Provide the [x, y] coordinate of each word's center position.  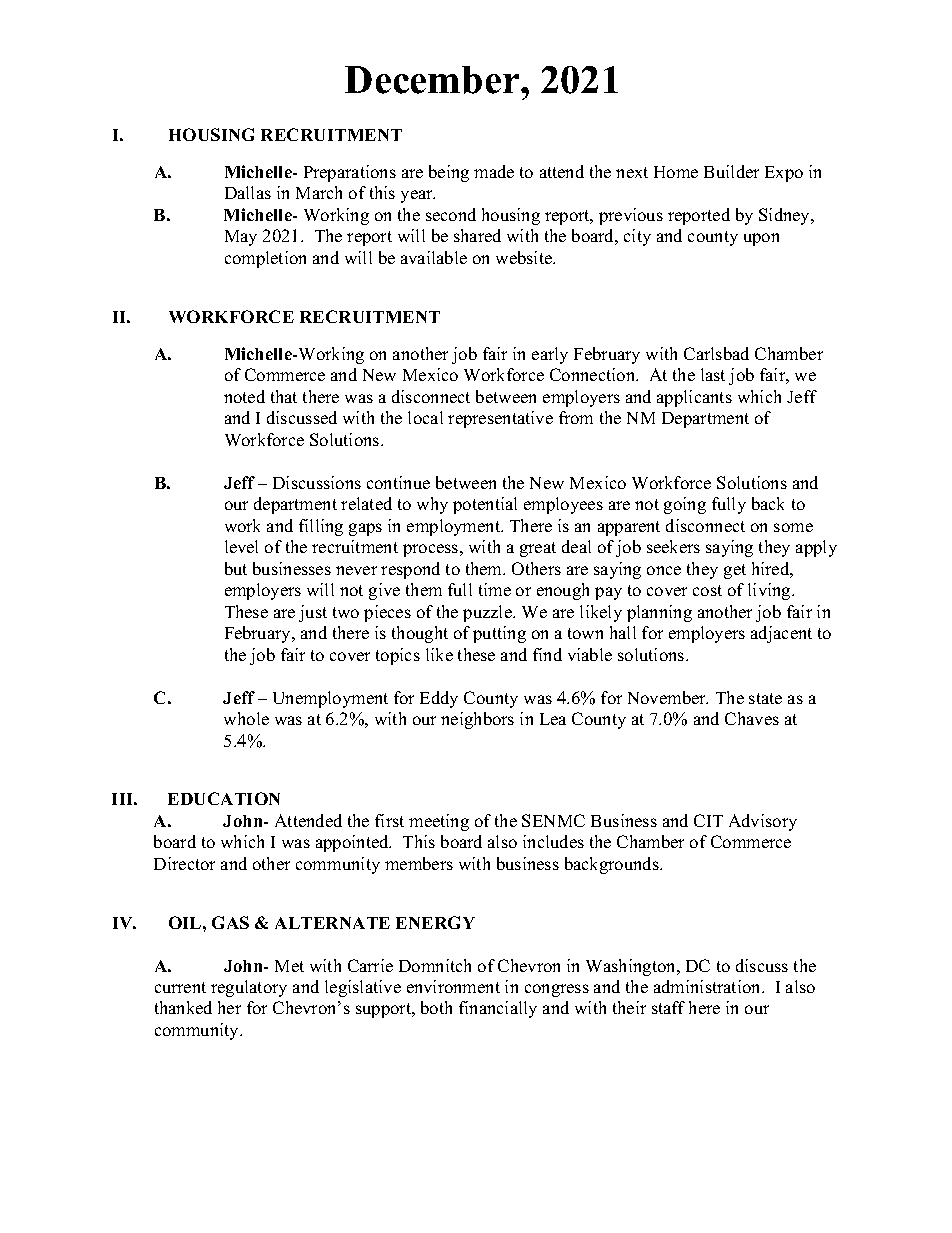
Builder [731, 171]
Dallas [248, 192]
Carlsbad [716, 353]
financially [498, 1009]
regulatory [249, 988]
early [550, 355]
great [538, 549]
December [433, 80]
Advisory [763, 822]
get [735, 571]
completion [265, 259]
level [241, 546]
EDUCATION [224, 798]
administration [708, 986]
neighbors [477, 720]
